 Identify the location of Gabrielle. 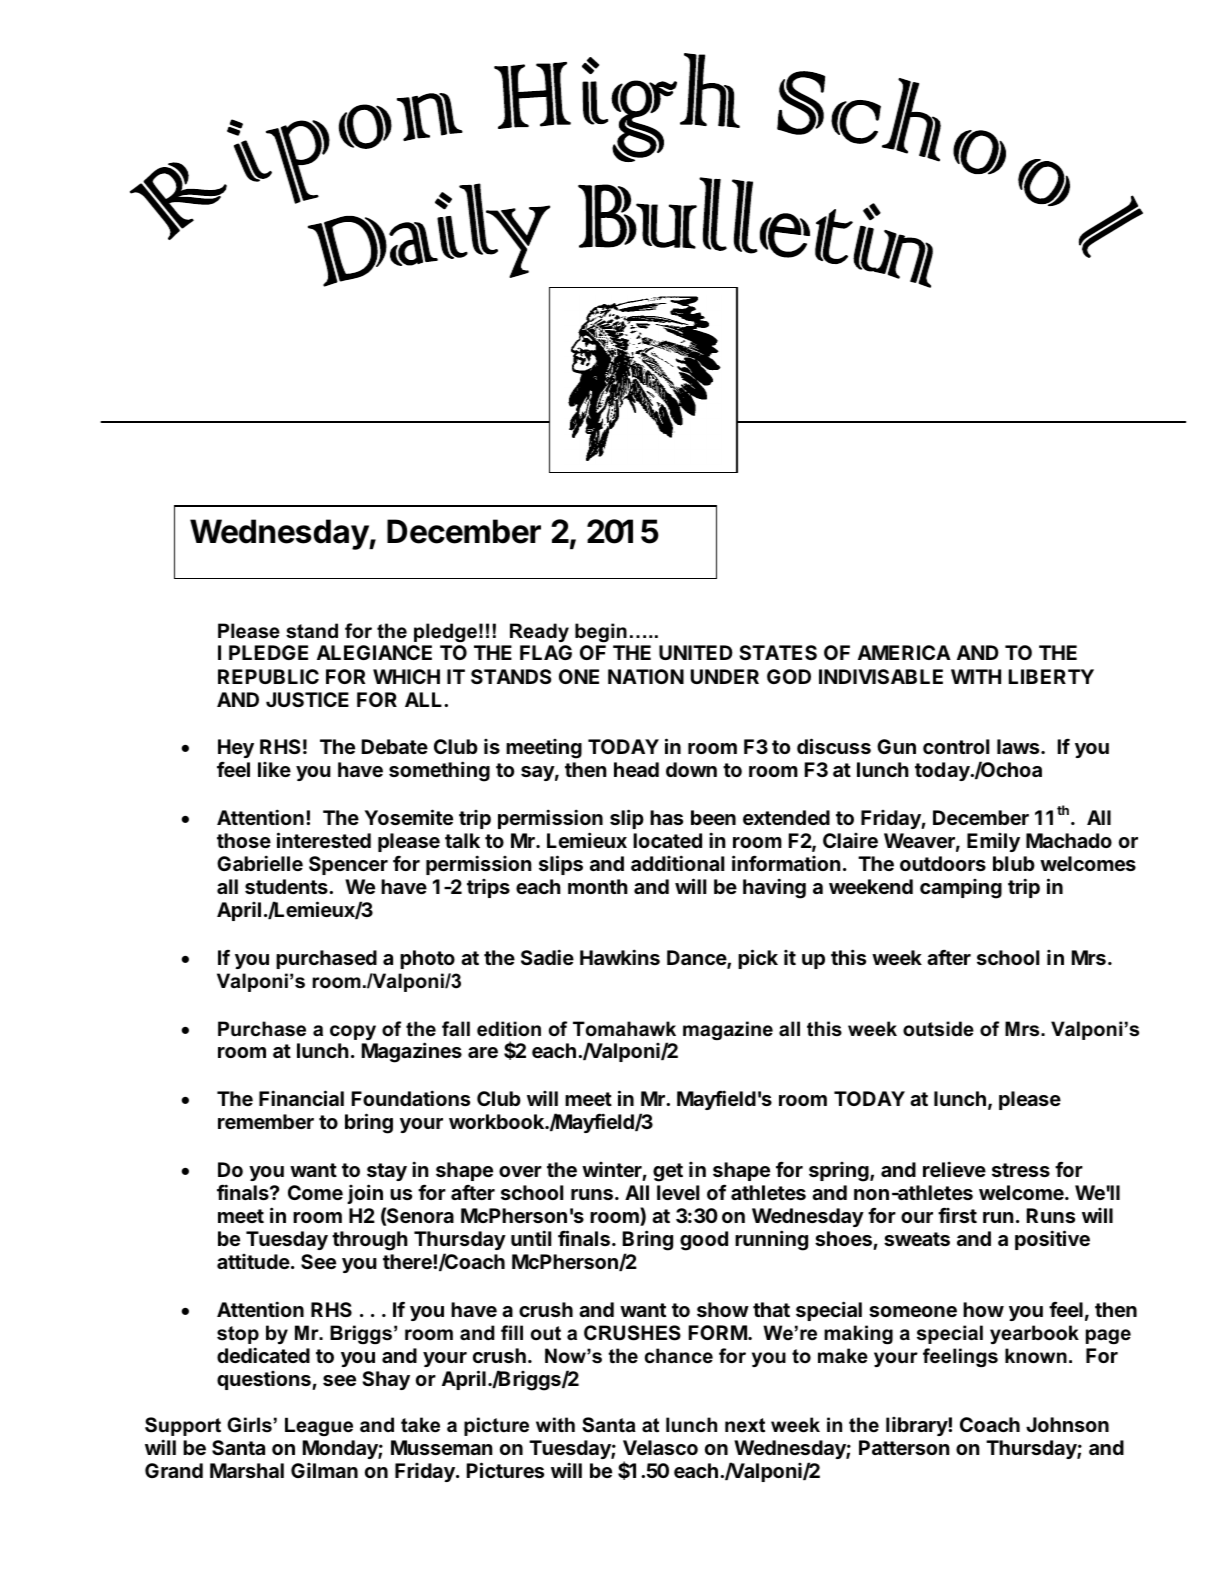
(260, 863).
